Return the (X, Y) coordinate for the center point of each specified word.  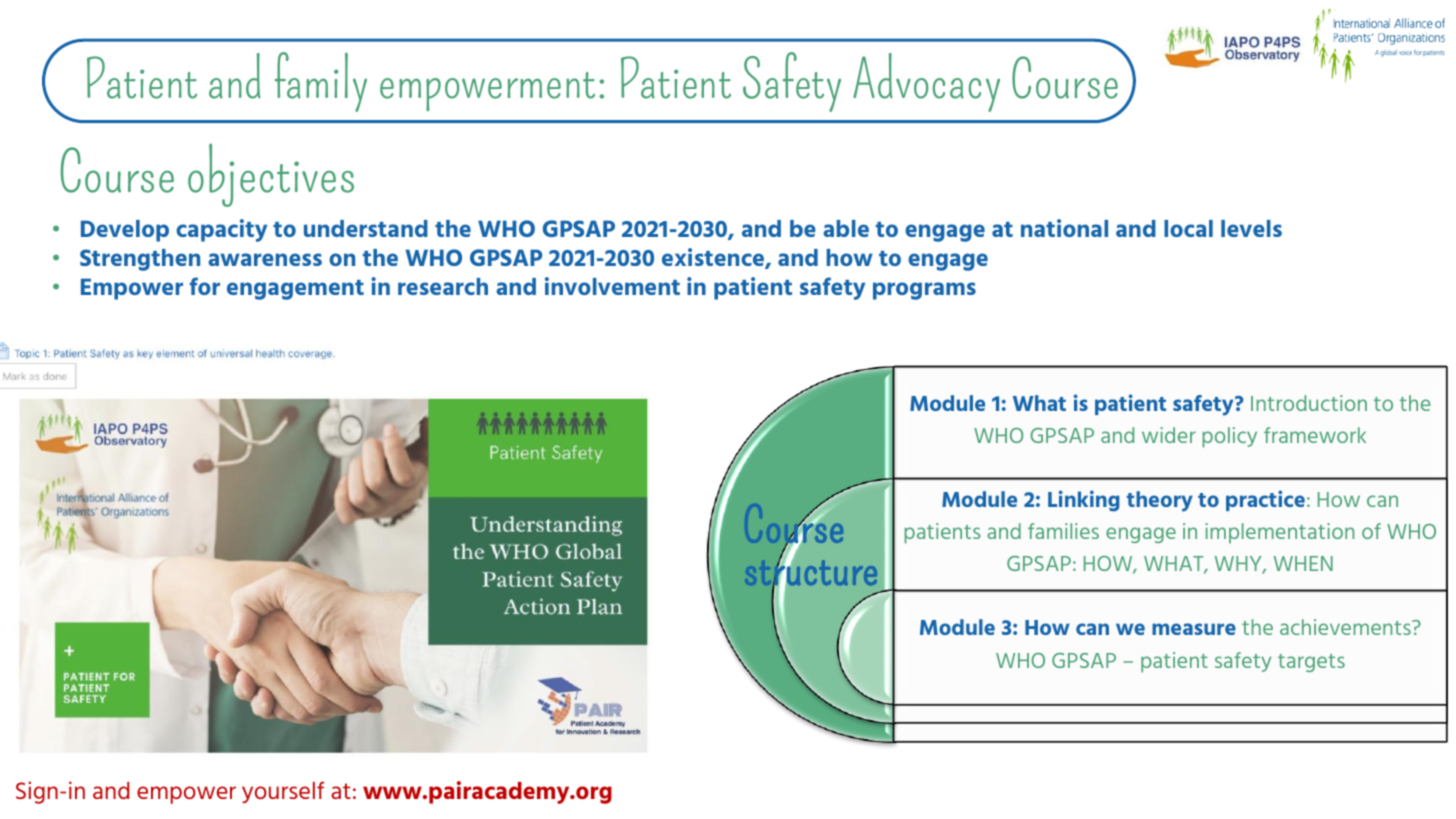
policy (1229, 437)
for (205, 286)
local (1188, 228)
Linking (1084, 501)
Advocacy (926, 82)
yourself (283, 792)
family (321, 82)
